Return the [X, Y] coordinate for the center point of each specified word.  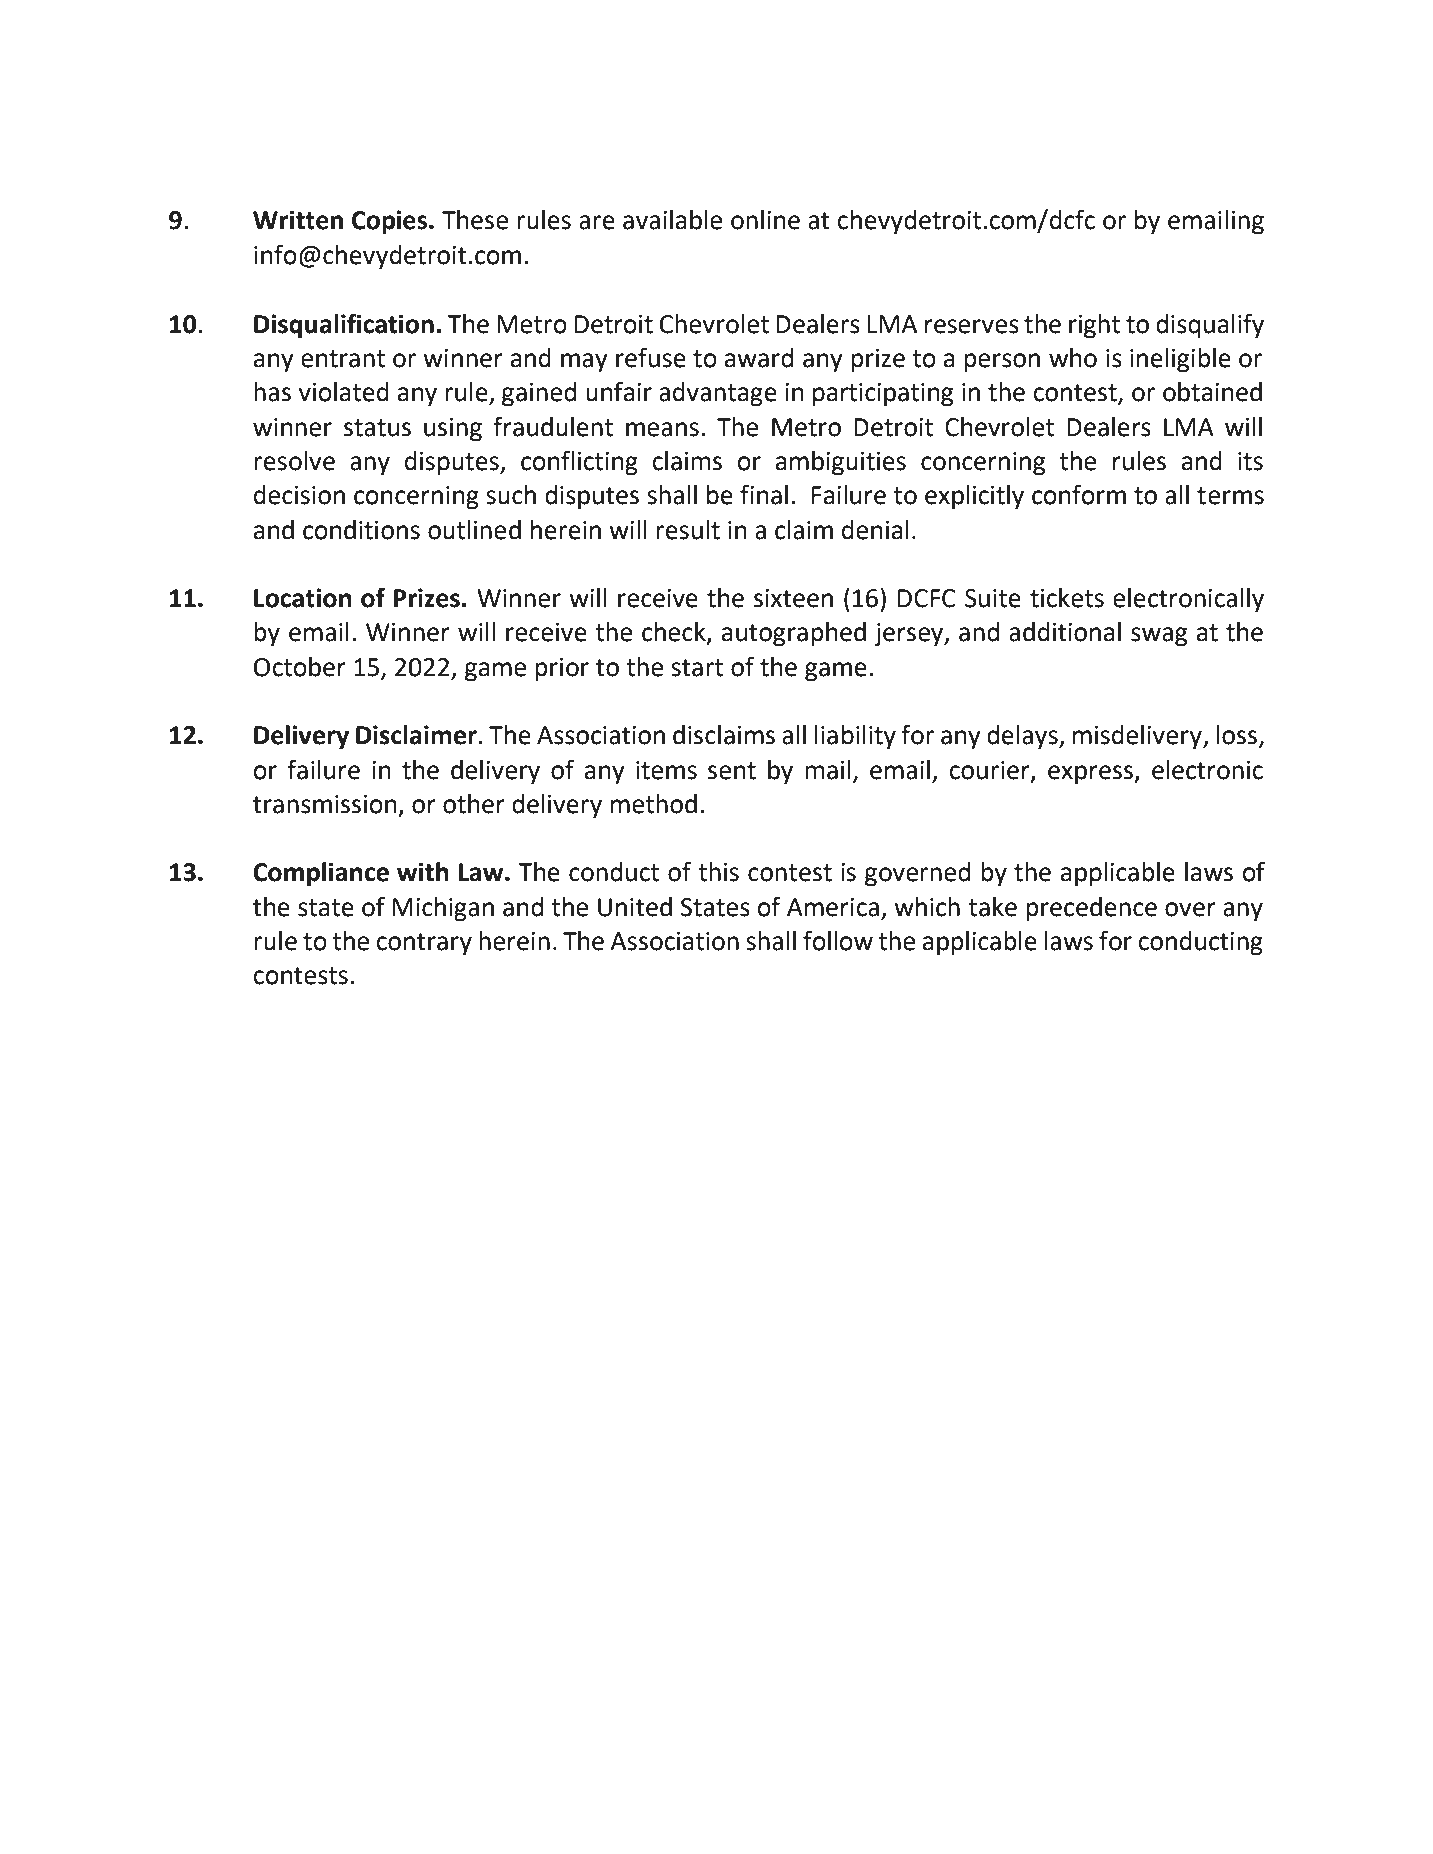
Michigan [443, 909]
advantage [718, 394]
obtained [1212, 392]
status [377, 428]
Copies [391, 222]
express [1092, 775]
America [833, 907]
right [1094, 326]
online [765, 220]
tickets [1067, 598]
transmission [325, 804]
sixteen [793, 598]
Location [303, 598]
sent [732, 771]
